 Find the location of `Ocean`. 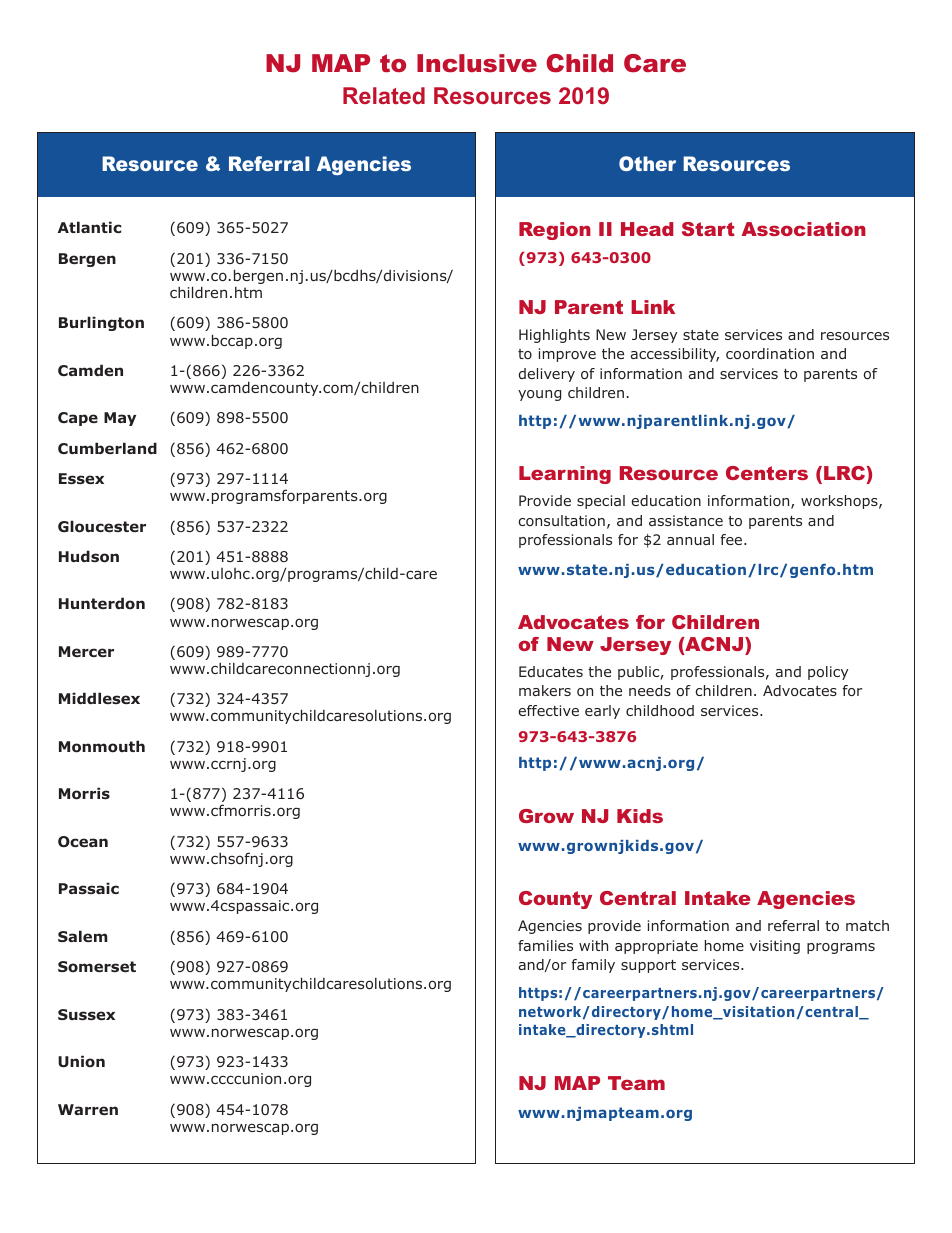

Ocean is located at coordinates (83, 841).
